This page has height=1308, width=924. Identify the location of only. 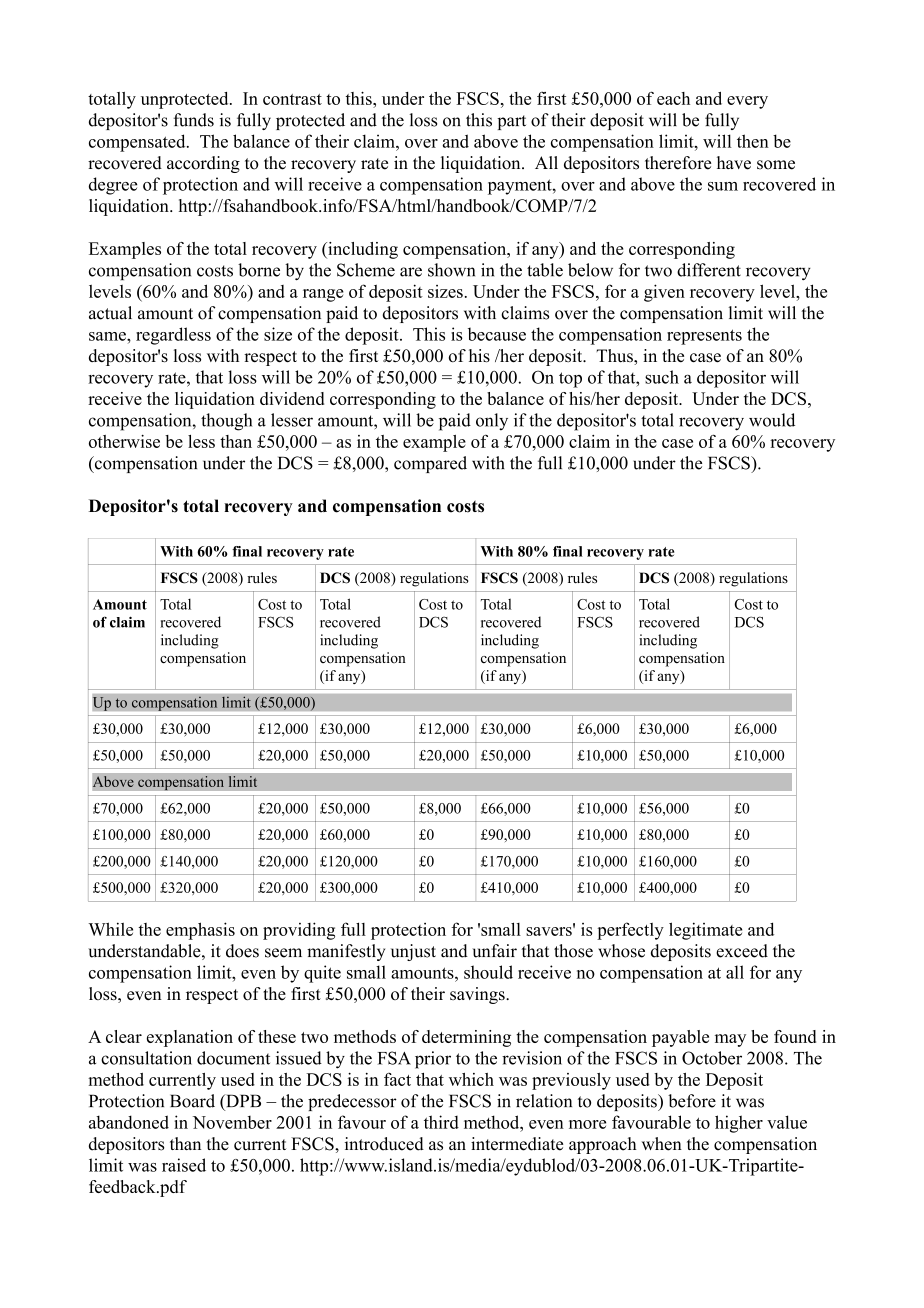
(492, 422).
